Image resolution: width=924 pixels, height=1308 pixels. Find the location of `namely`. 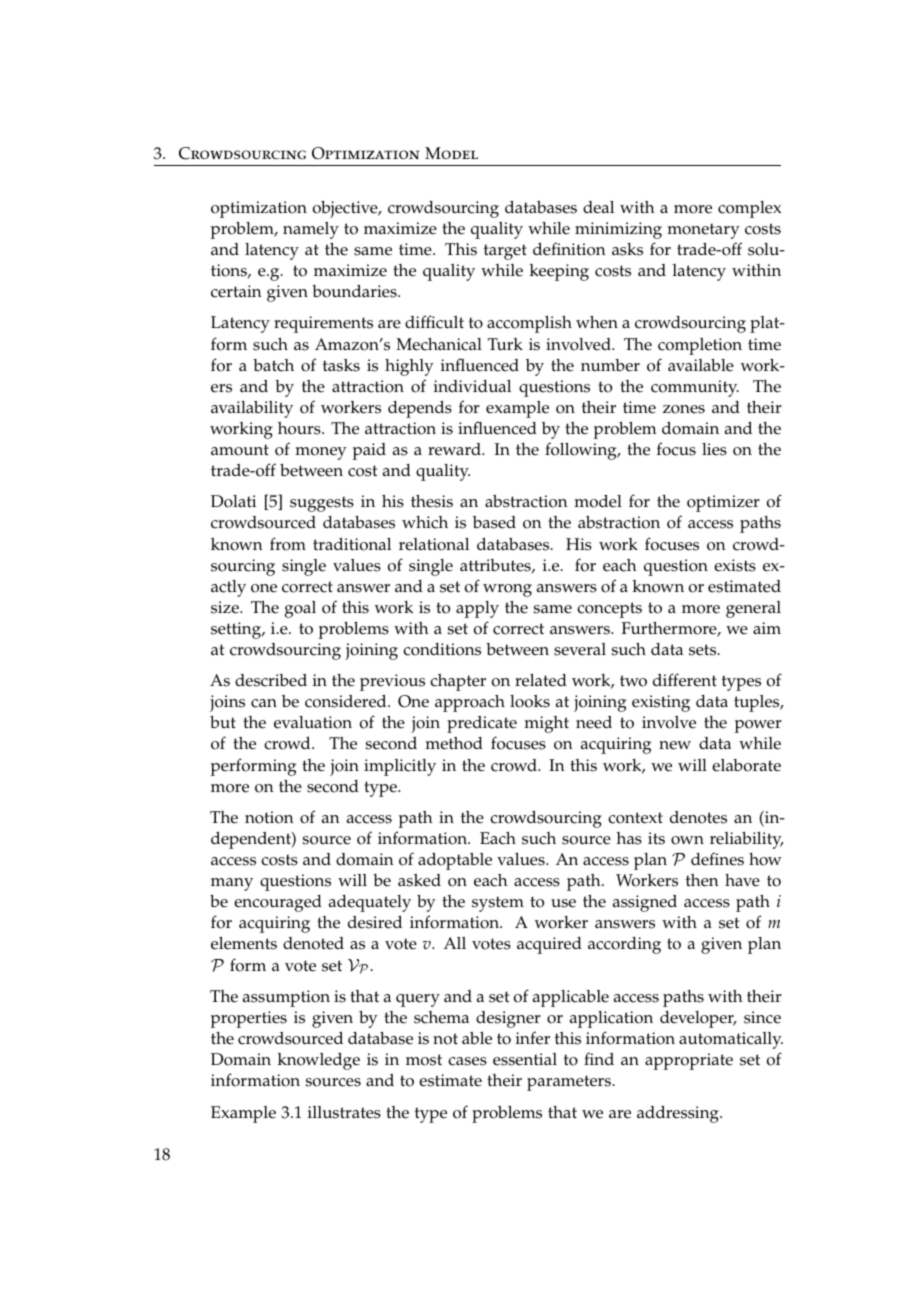

namely is located at coordinates (311, 230).
